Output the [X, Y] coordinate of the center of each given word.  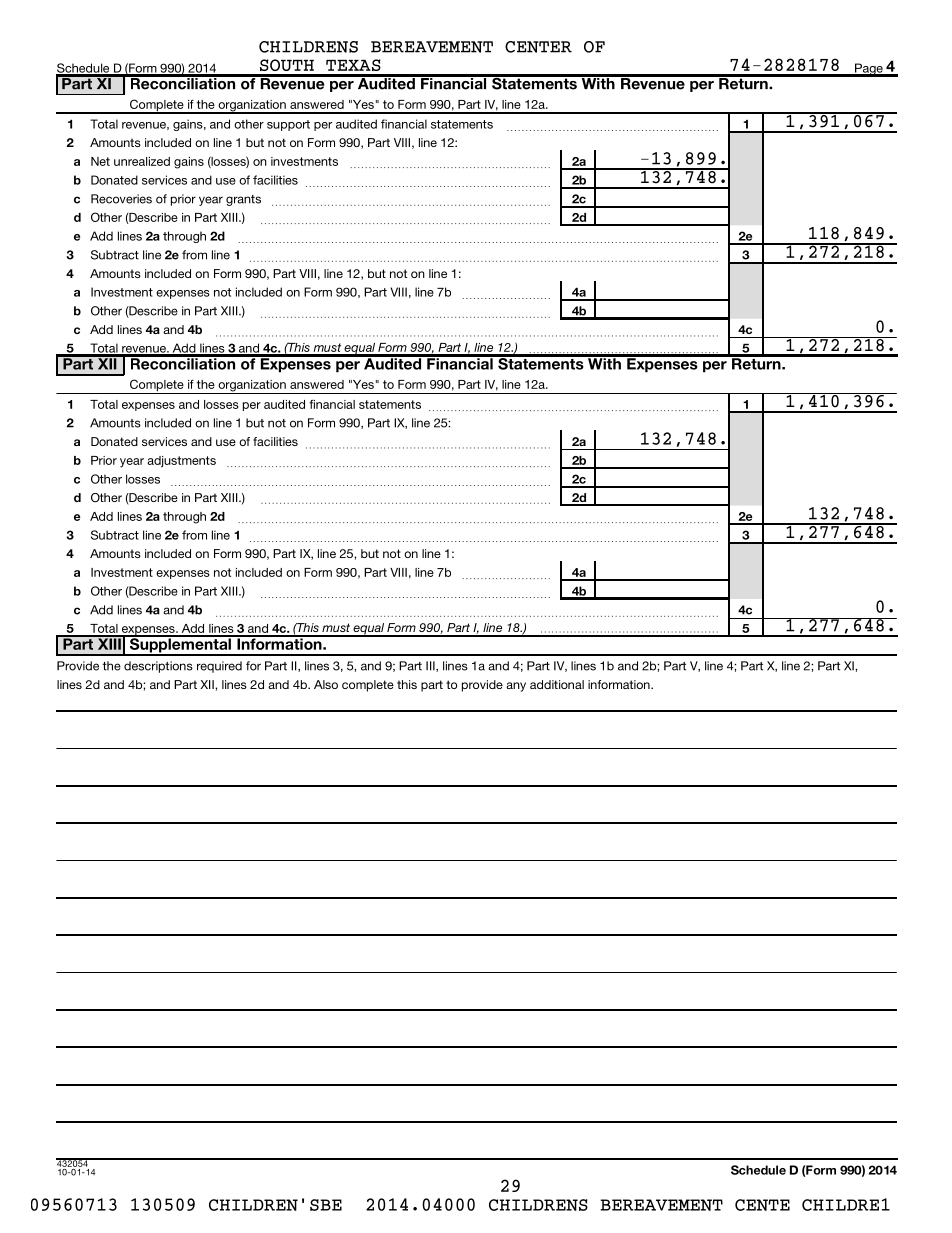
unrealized [142, 161]
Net [100, 161]
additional [557, 684]
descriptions [158, 667]
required [219, 667]
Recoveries [121, 199]
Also [326, 684]
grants [243, 200]
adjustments [181, 461]
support [288, 125]
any [516, 687]
